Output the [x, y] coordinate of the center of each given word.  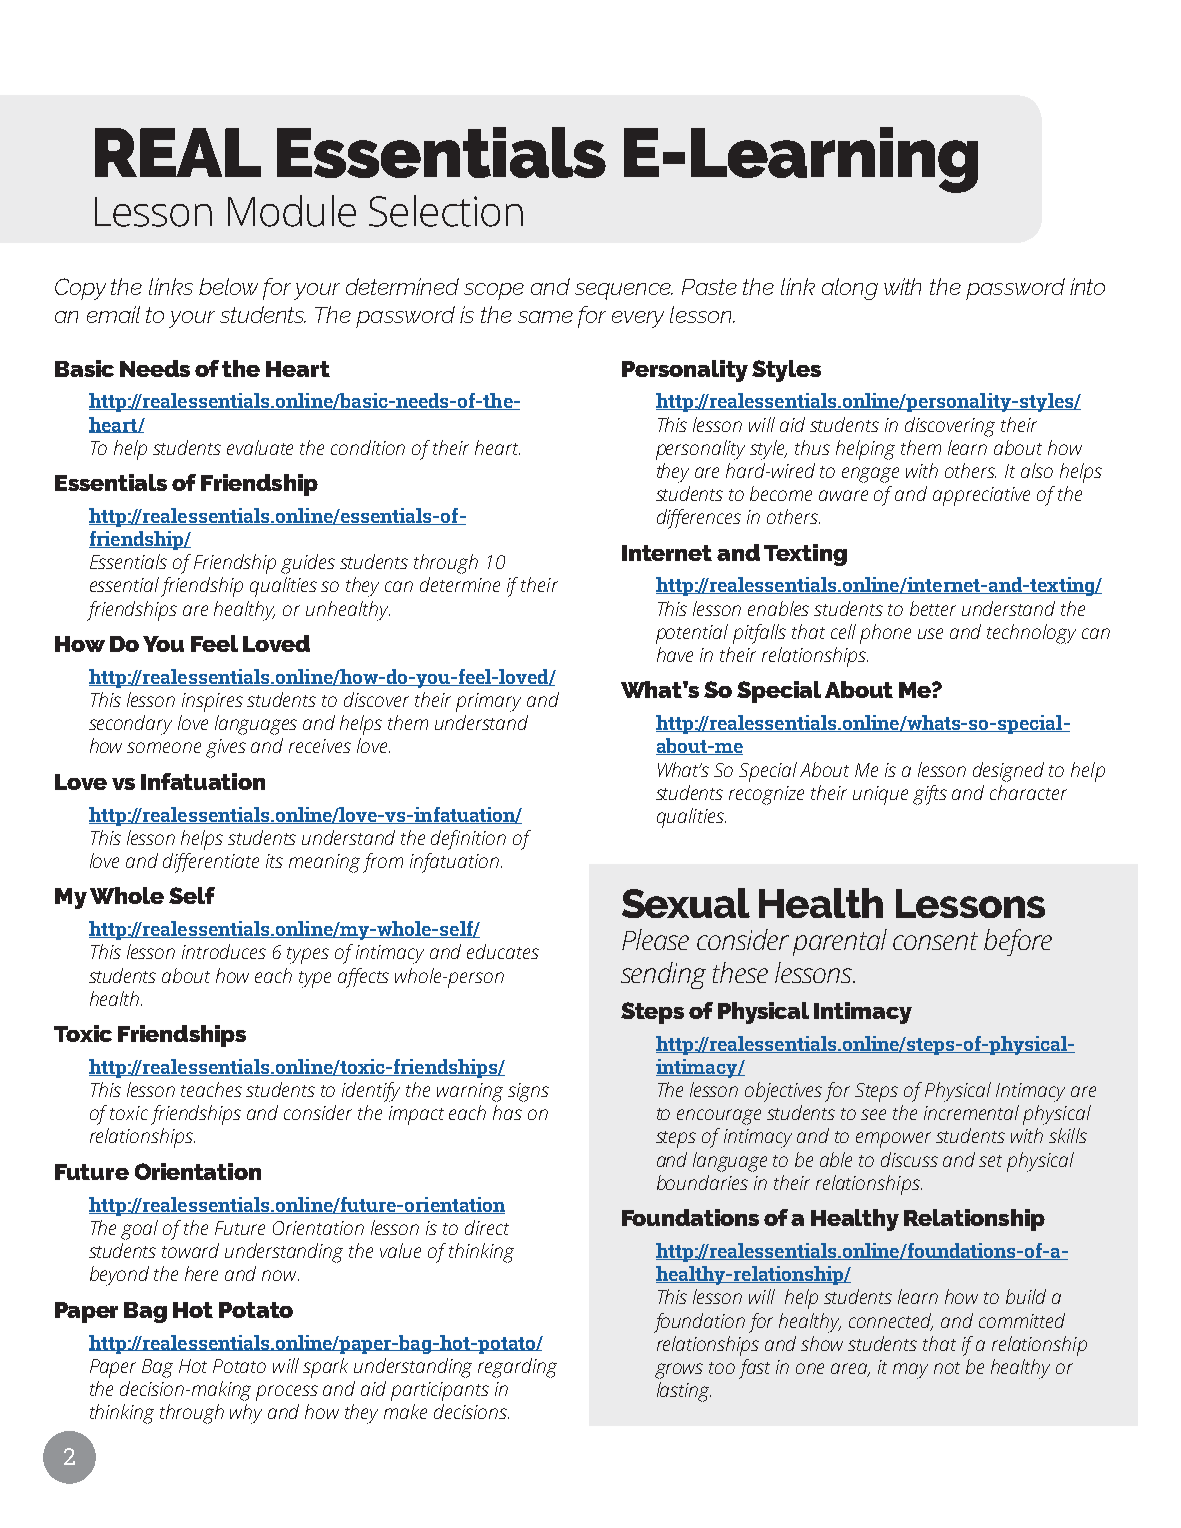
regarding [517, 1368]
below [228, 286]
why [246, 1414]
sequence [624, 291]
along [850, 289]
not [947, 1368]
